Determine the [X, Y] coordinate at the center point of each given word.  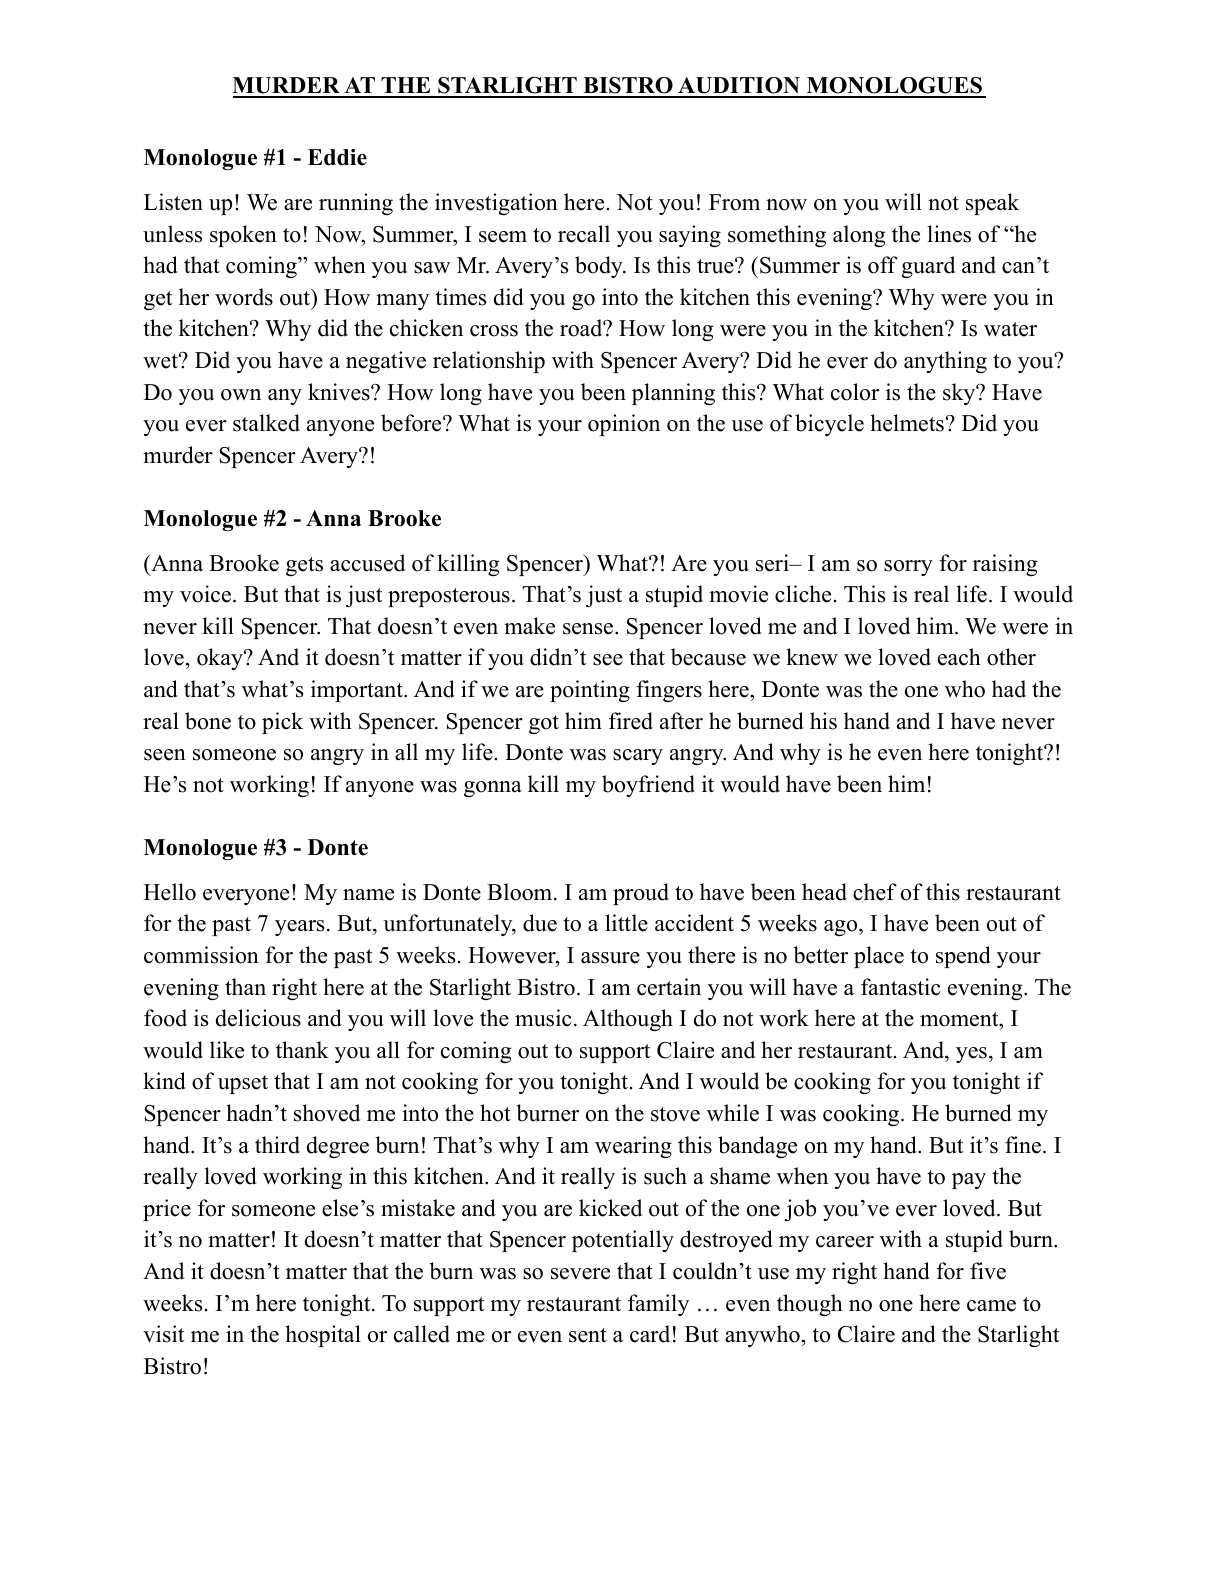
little [626, 923]
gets [304, 566]
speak [992, 204]
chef [875, 892]
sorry [908, 568]
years [299, 928]
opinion [624, 425]
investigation [496, 204]
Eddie [337, 157]
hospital [323, 1336]
